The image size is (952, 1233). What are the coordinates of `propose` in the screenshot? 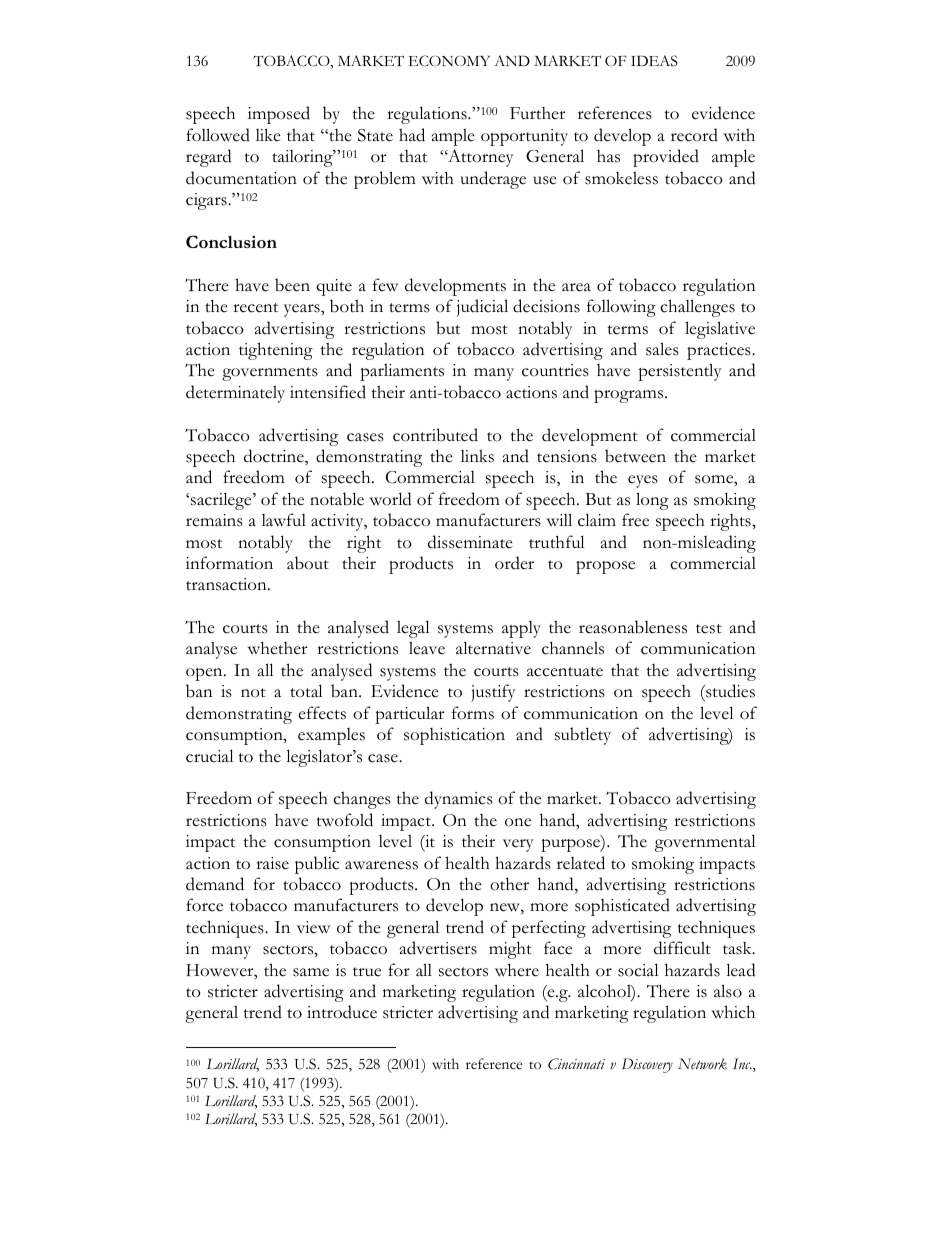 It's located at (605, 567).
